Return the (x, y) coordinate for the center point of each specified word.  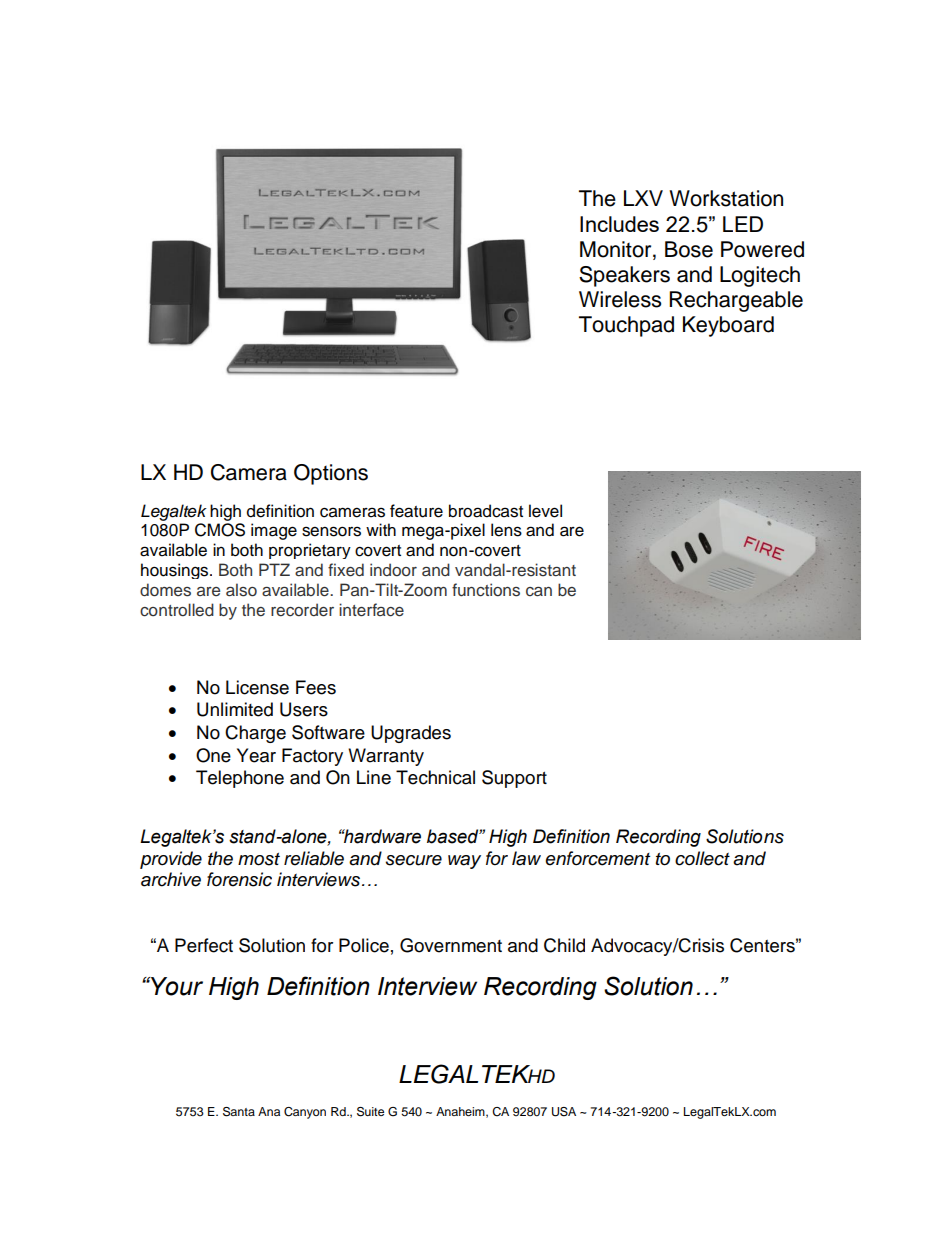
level (545, 511)
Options (331, 474)
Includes (619, 224)
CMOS (220, 530)
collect (702, 858)
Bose (689, 249)
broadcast (486, 511)
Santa (239, 1112)
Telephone (240, 779)
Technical (435, 777)
